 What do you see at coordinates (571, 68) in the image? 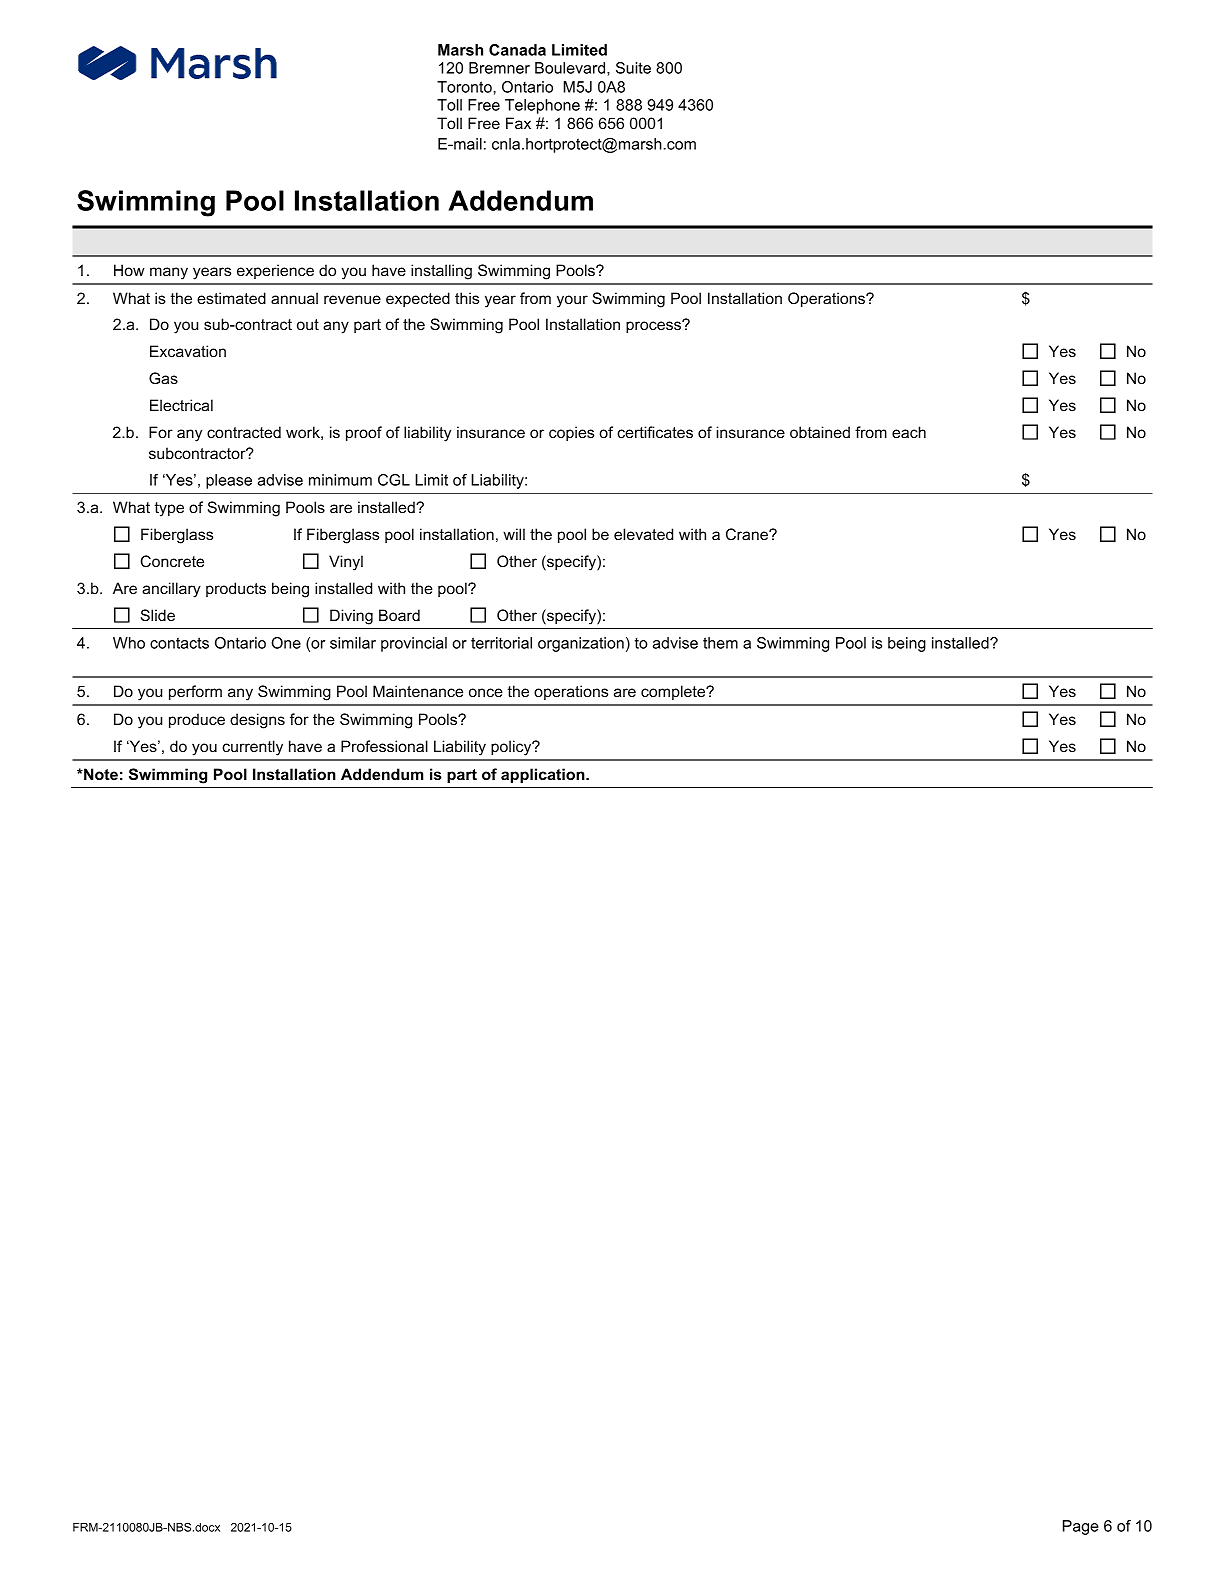
I see `Boulevard` at bounding box center [571, 68].
